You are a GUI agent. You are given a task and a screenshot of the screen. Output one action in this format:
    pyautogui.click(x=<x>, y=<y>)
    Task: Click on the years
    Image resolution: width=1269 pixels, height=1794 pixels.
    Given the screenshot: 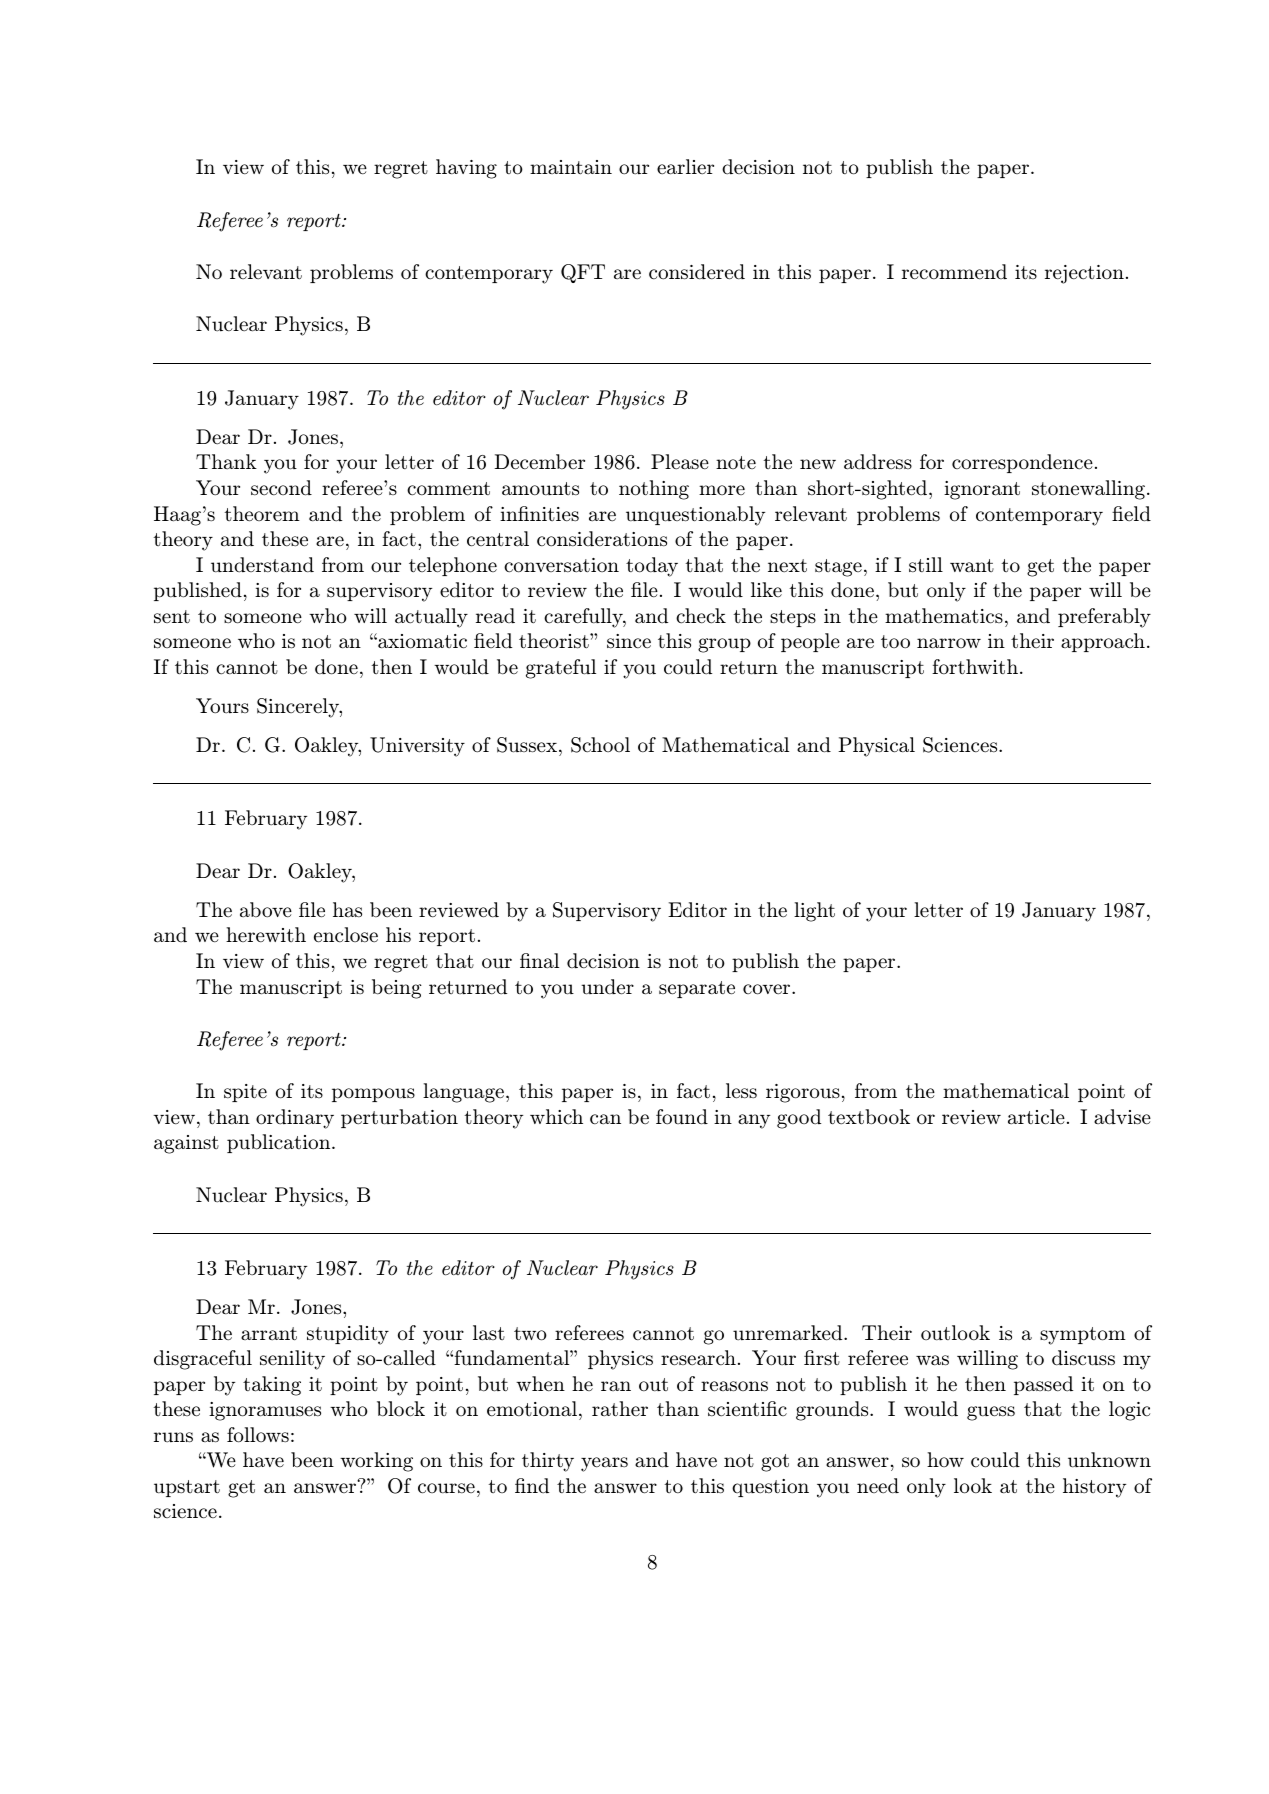 What is the action you would take?
    pyautogui.click(x=604, y=1464)
